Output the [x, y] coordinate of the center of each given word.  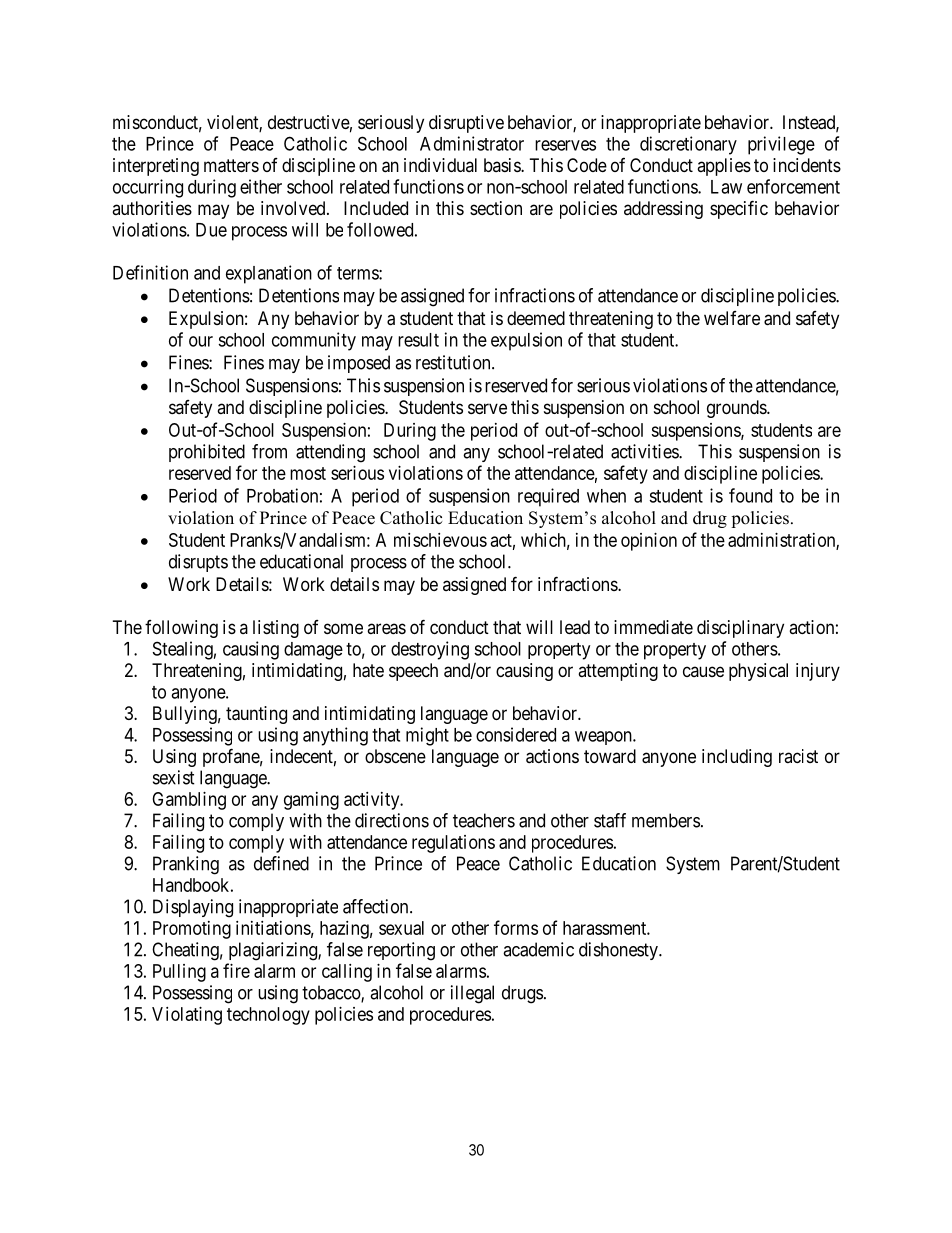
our [201, 341]
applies [724, 167]
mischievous [440, 540]
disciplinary [740, 629]
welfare [732, 318]
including [737, 758]
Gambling [189, 801]
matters [231, 166]
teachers [484, 820]
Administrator [472, 143]
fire [236, 970]
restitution [454, 362]
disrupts [198, 563]
